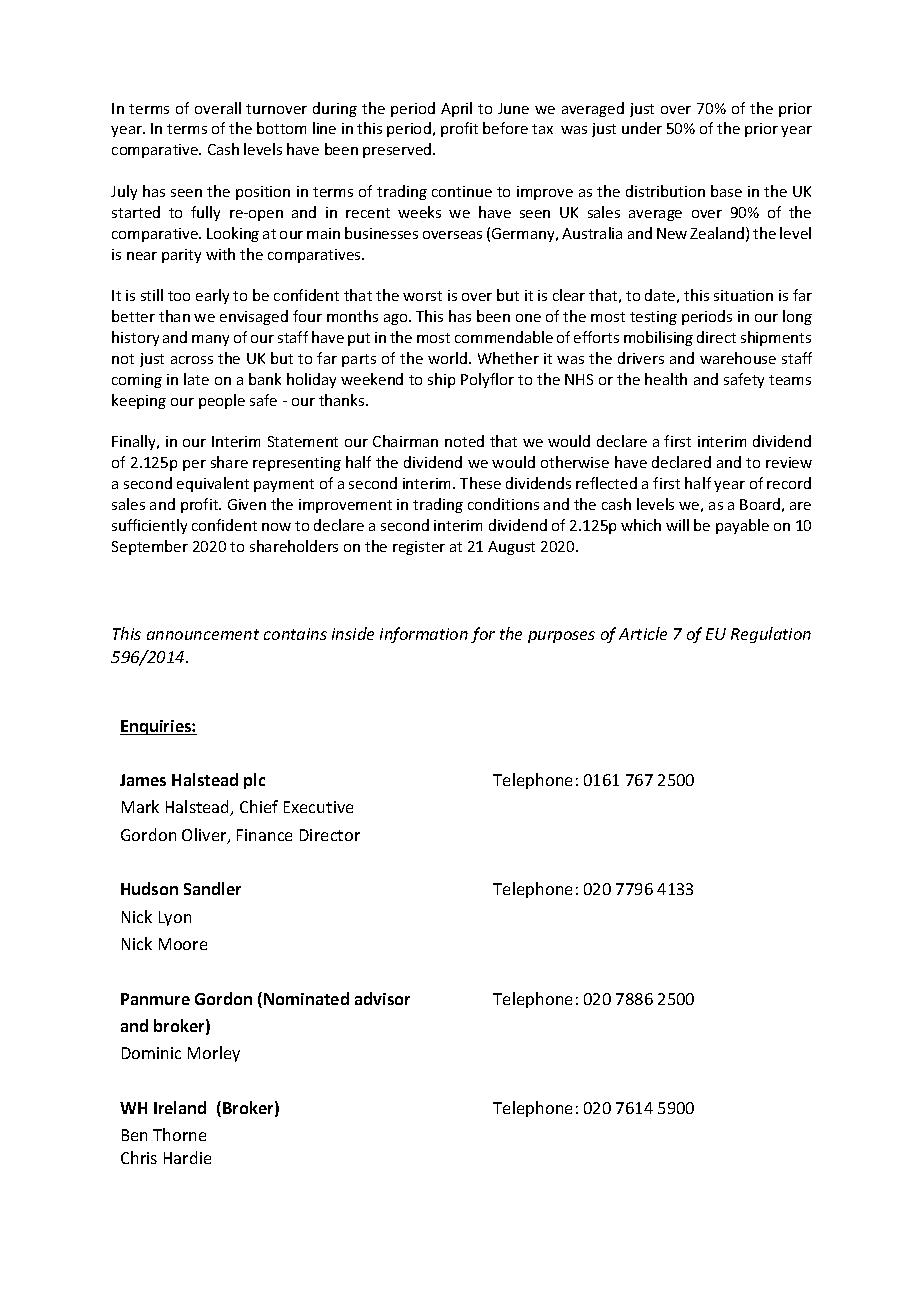  Describe the element at coordinates (424, 635) in the image. I see `information` at that location.
